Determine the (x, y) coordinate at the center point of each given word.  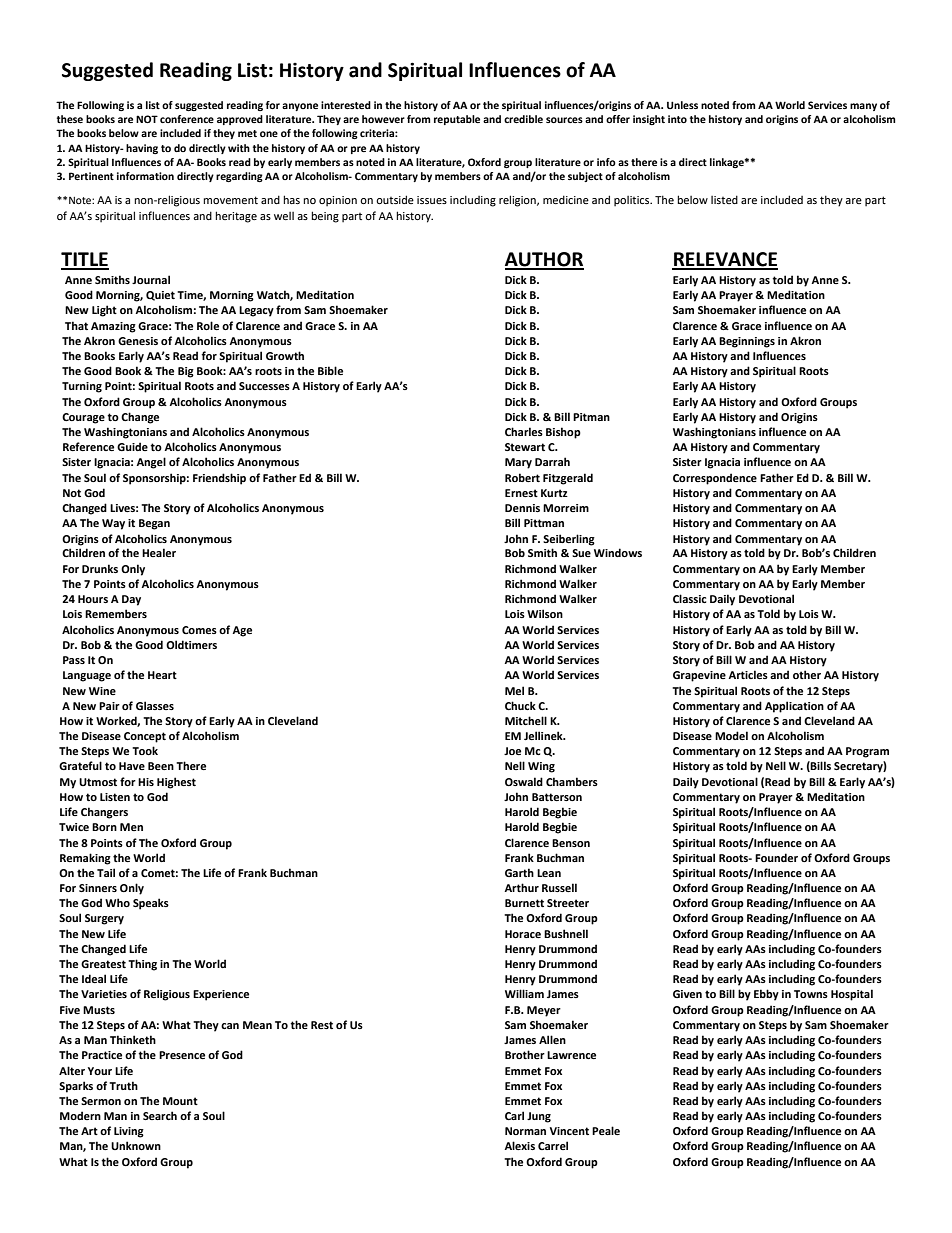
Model (731, 735)
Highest (176, 783)
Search (160, 1115)
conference (187, 119)
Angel (151, 463)
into (677, 119)
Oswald (524, 781)
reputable (457, 120)
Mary (518, 463)
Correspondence (715, 479)
